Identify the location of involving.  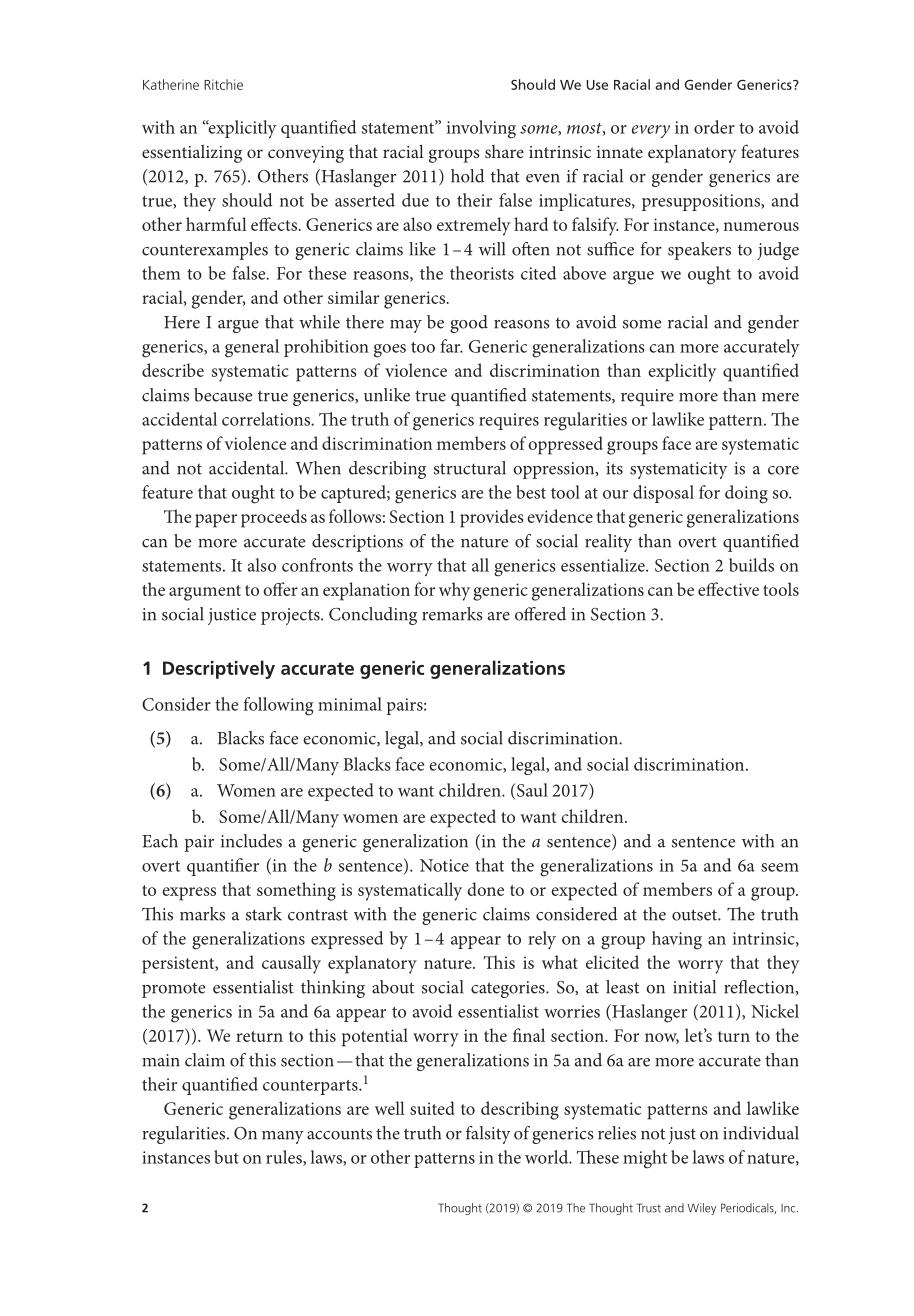
(481, 129).
